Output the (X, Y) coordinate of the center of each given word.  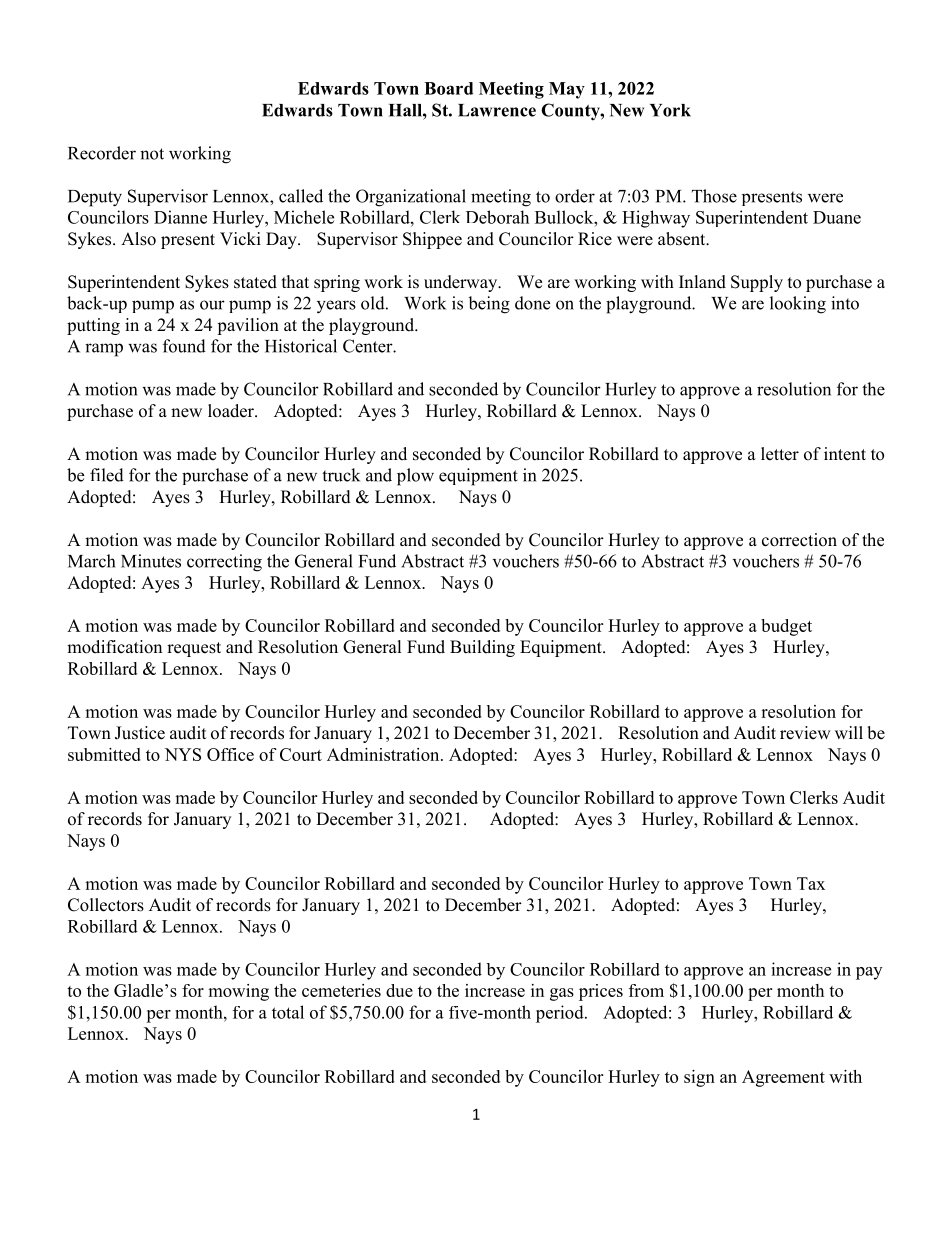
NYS (183, 754)
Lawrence (497, 110)
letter (780, 454)
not (152, 154)
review (805, 733)
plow (415, 477)
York (670, 110)
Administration (384, 754)
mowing (238, 992)
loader (232, 411)
